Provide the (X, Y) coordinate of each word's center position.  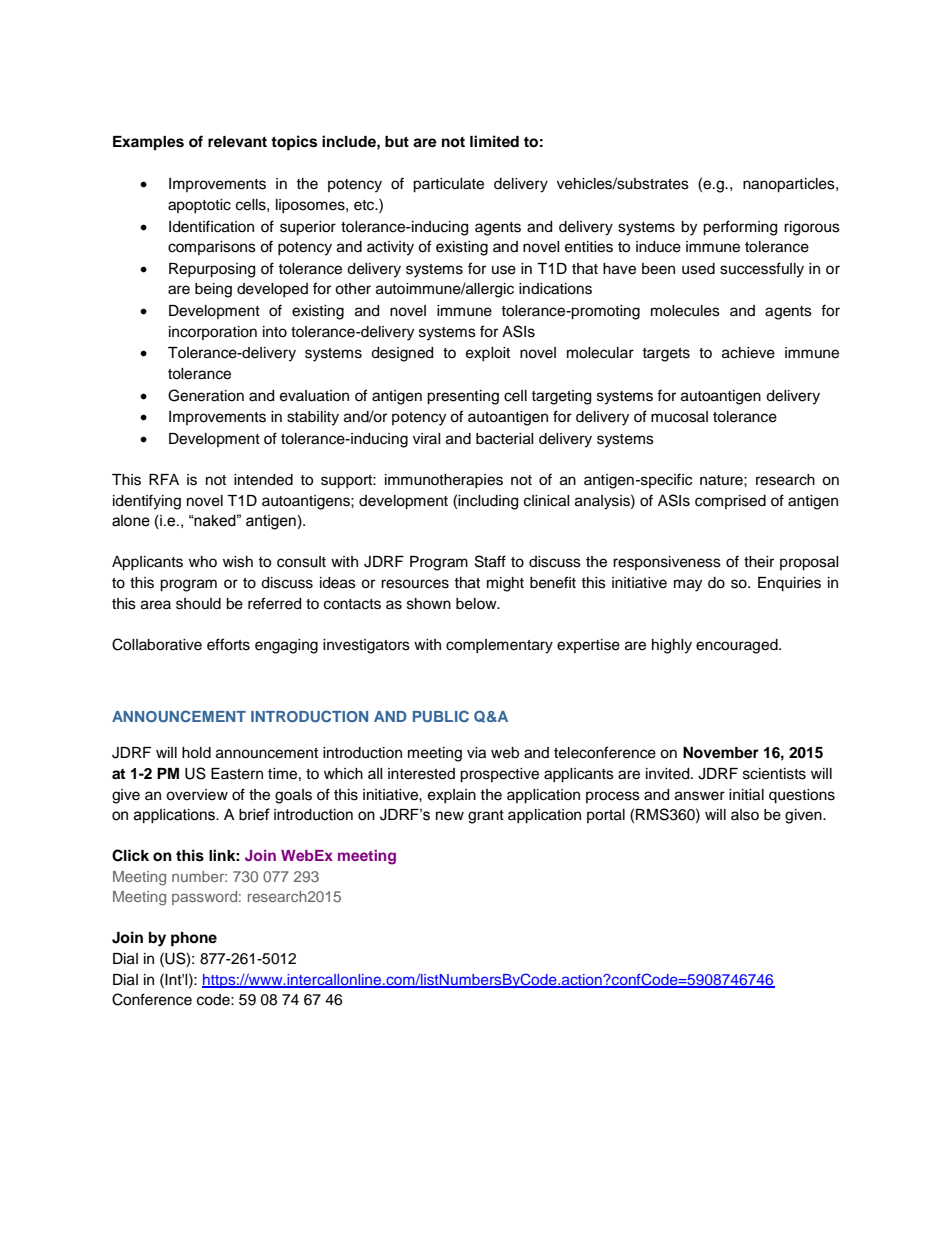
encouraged (738, 646)
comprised (730, 502)
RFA (164, 479)
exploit (488, 354)
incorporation (213, 333)
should (198, 604)
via (476, 753)
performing (740, 228)
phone (194, 939)
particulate (448, 185)
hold (196, 753)
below (477, 604)
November (721, 753)
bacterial (505, 439)
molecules (685, 311)
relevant (237, 141)
